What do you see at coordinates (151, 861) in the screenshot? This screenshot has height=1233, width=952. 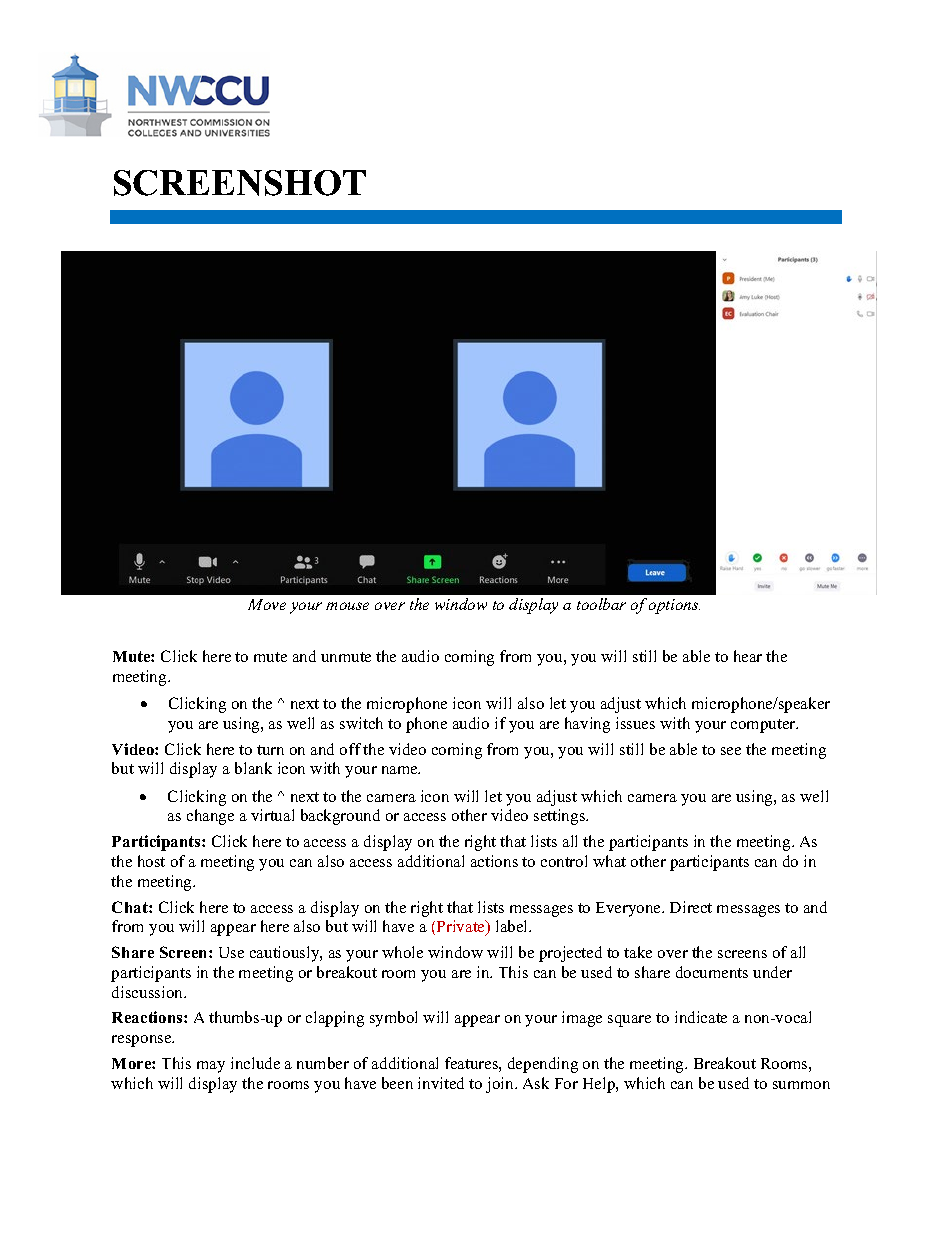 I see `host` at bounding box center [151, 861].
